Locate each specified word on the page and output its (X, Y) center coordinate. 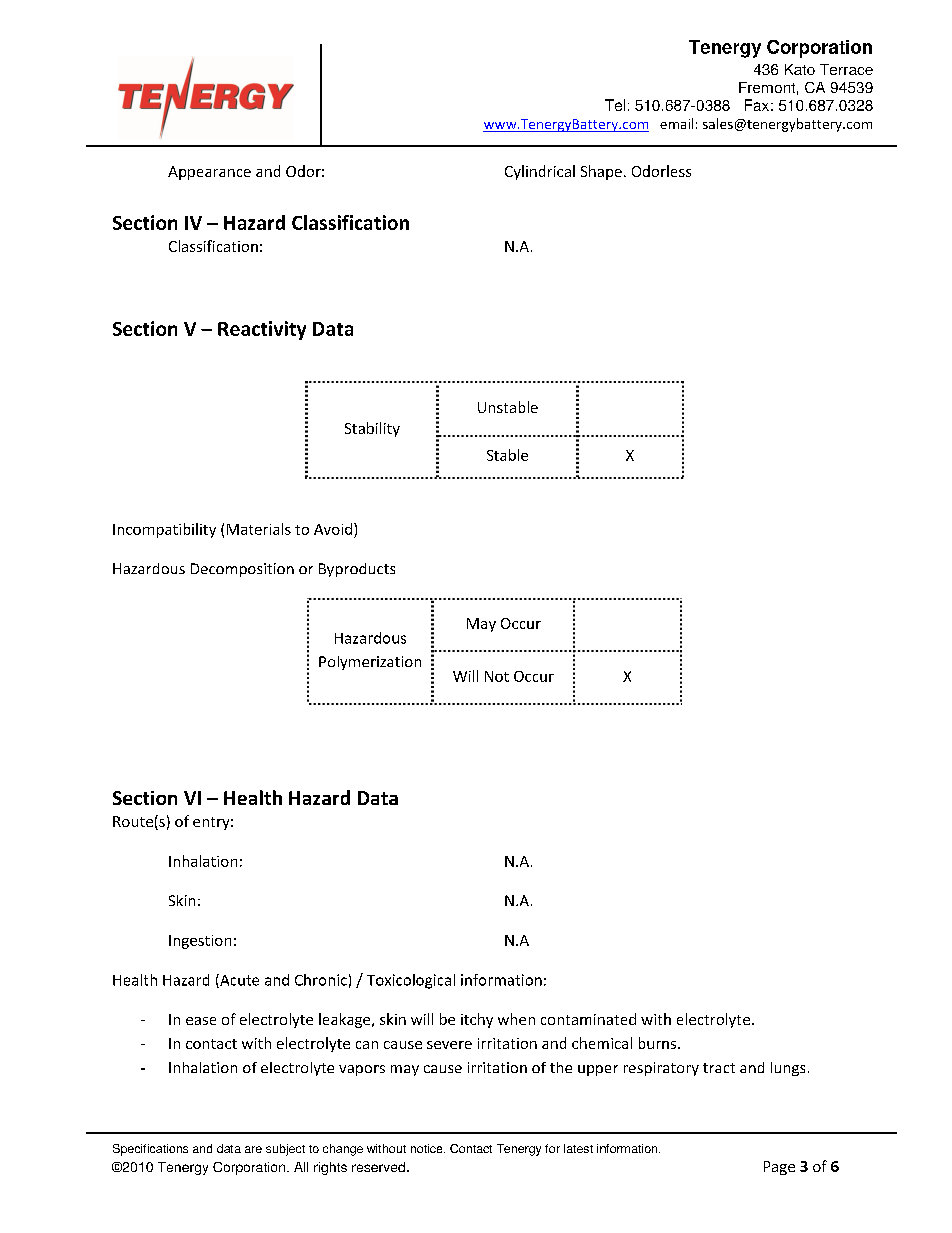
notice (428, 1148)
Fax (757, 105)
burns (659, 1043)
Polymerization (370, 663)
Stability (372, 429)
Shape (601, 172)
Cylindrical (540, 172)
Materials (259, 529)
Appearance (209, 173)
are (253, 1149)
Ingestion (200, 942)
